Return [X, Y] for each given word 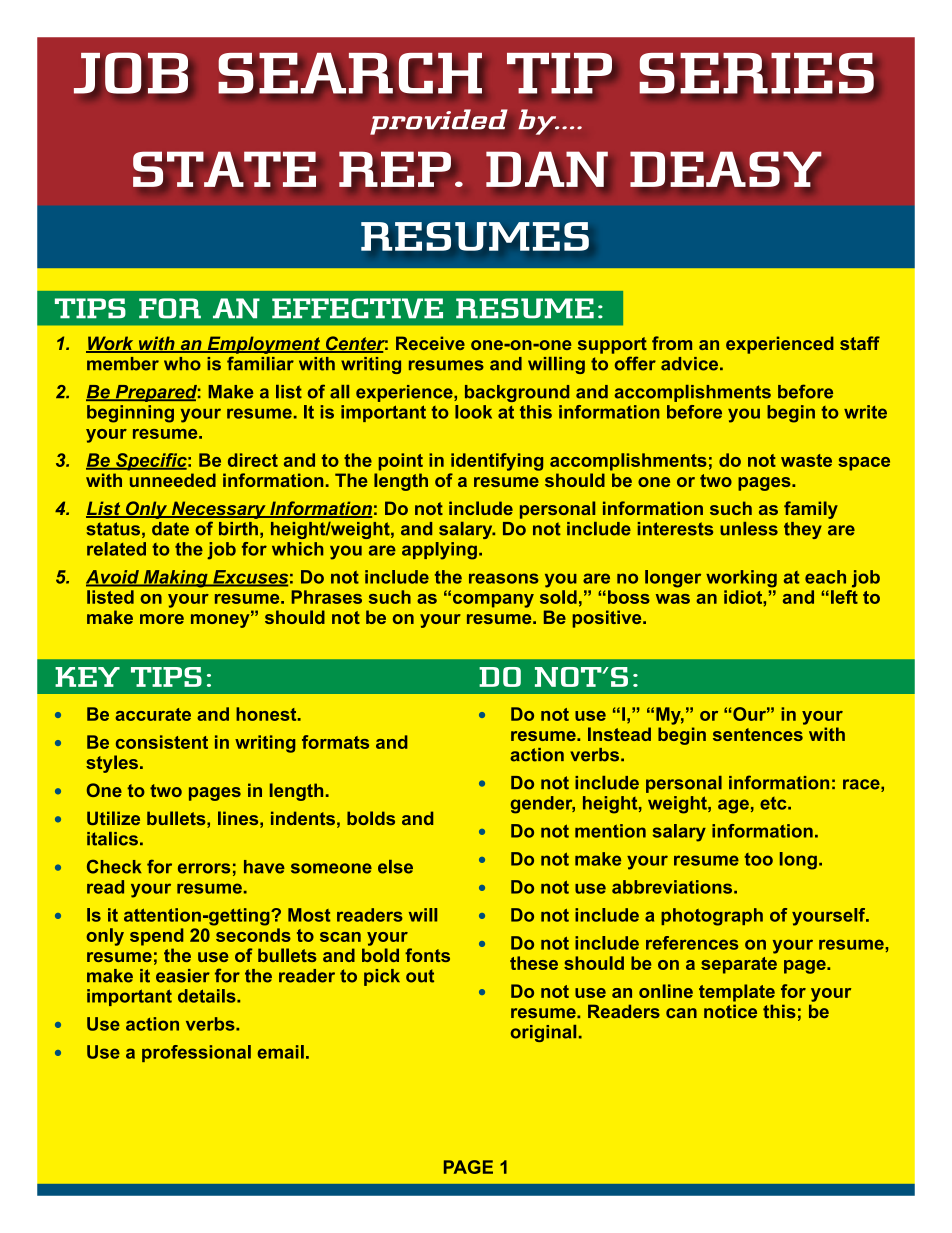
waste [806, 460]
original [543, 1033]
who [182, 364]
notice [730, 1011]
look [473, 412]
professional [196, 1053]
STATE [224, 169]
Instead [619, 734]
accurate [153, 714]
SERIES [756, 73]
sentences [758, 734]
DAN [547, 169]
